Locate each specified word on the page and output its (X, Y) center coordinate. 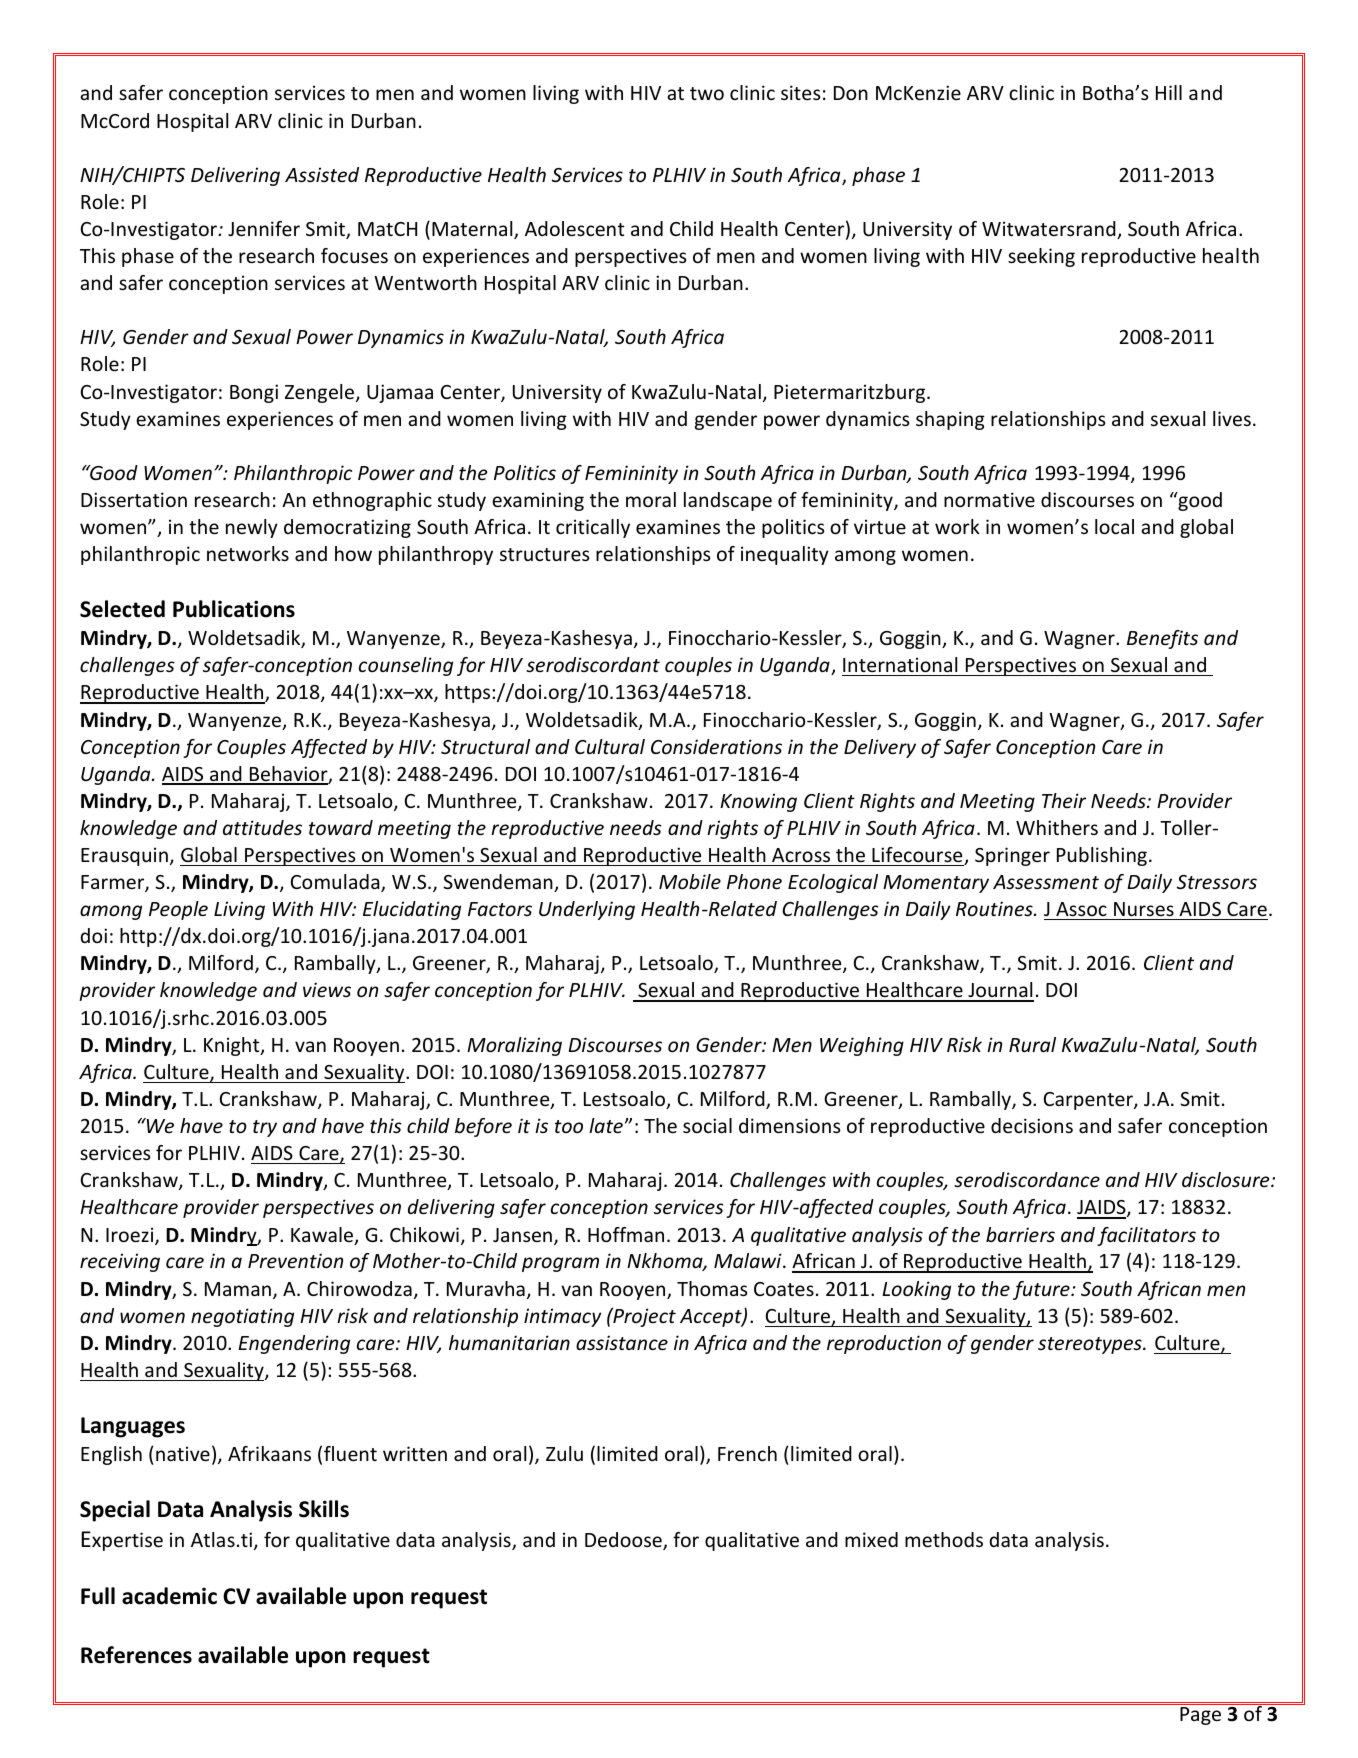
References (136, 1655)
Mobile (690, 881)
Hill (1169, 92)
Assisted (322, 174)
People (178, 910)
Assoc (1081, 909)
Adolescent (574, 228)
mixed (871, 1539)
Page (1200, 1716)
